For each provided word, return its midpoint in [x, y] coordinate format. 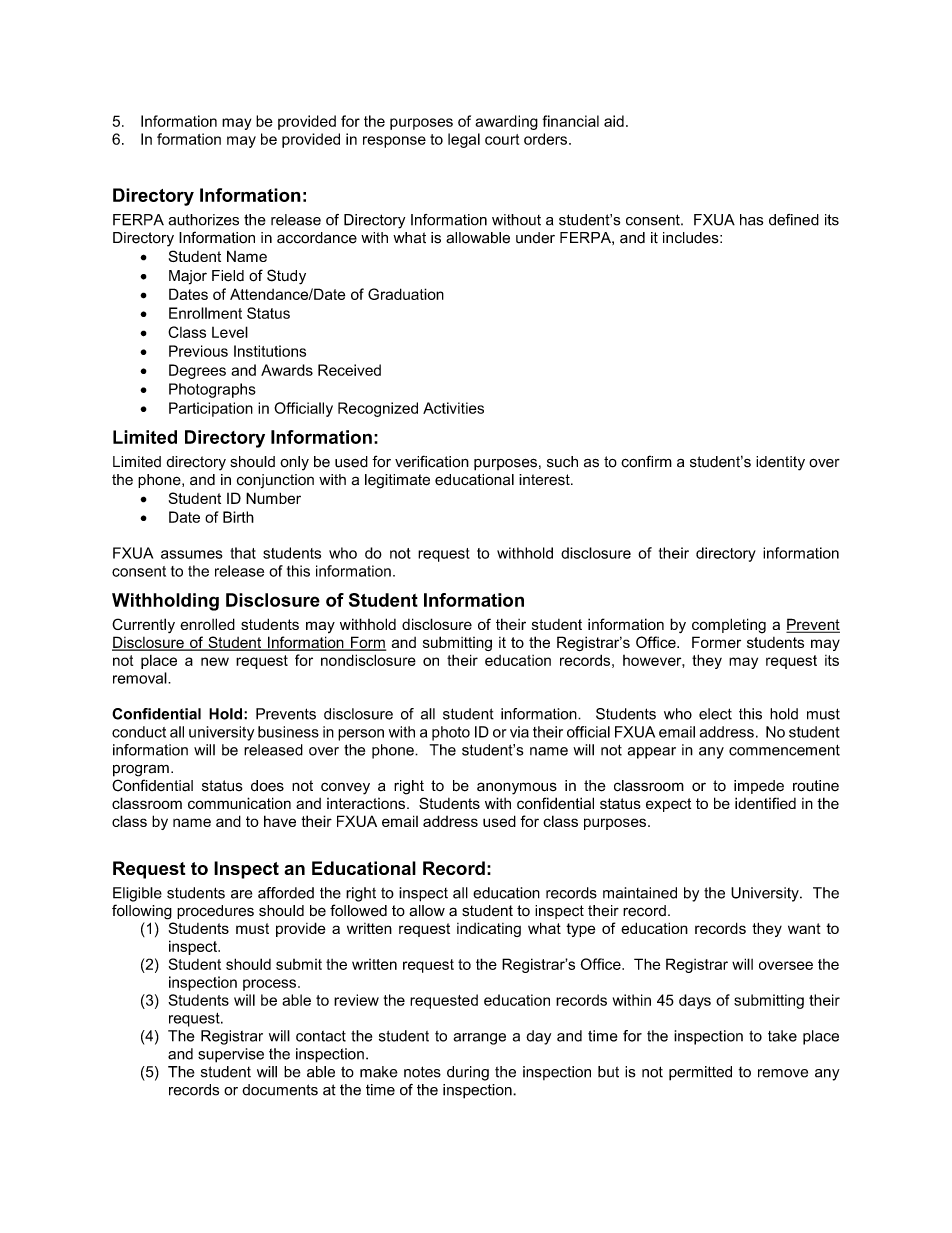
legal [464, 140]
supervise [231, 1055]
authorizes [204, 220]
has [751, 220]
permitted [700, 1073]
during [468, 1073]
